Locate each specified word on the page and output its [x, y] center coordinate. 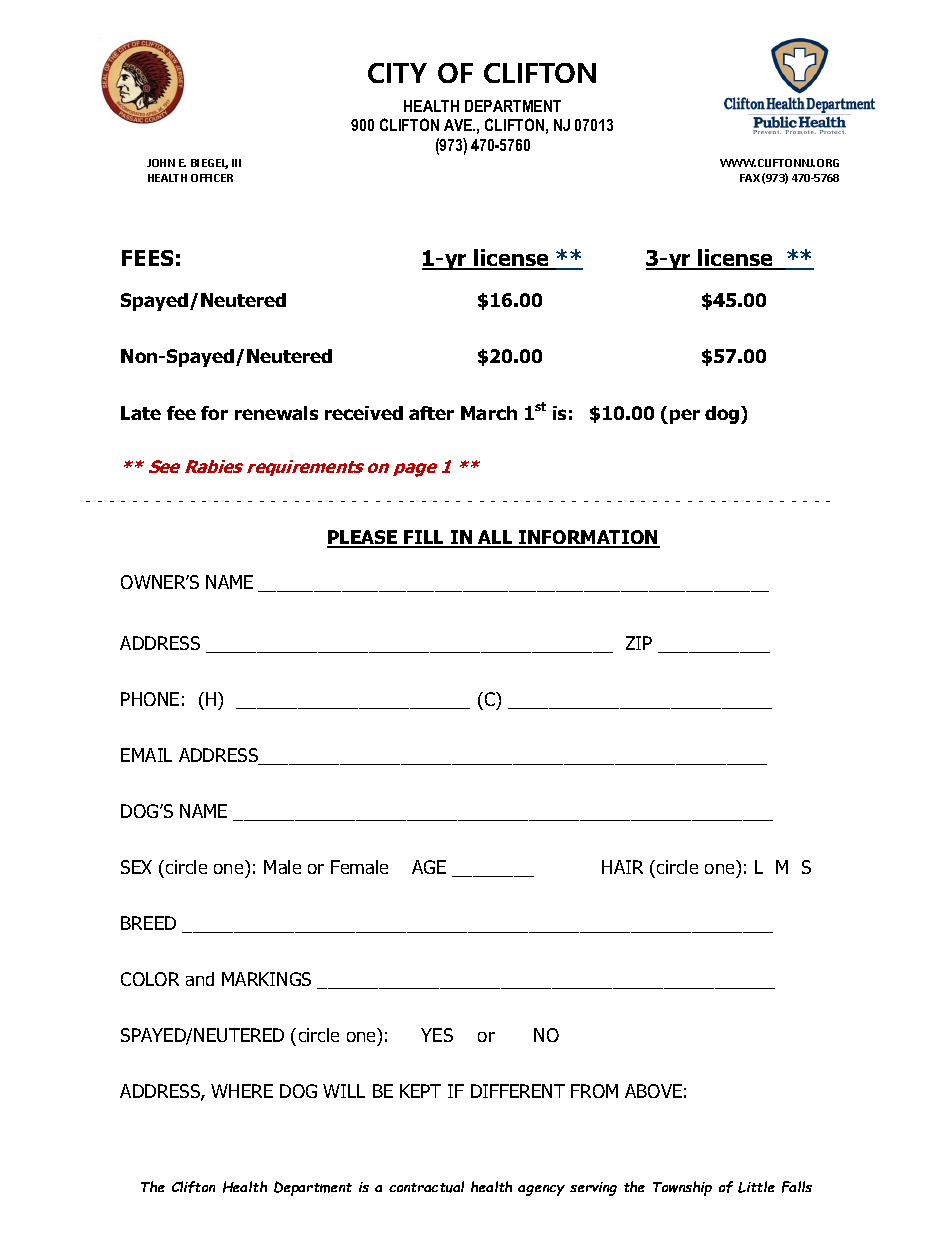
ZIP [639, 643]
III [236, 163]
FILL [424, 538]
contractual [426, 1187]
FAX [750, 178]
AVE [459, 125]
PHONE [150, 699]
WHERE [242, 1091]
